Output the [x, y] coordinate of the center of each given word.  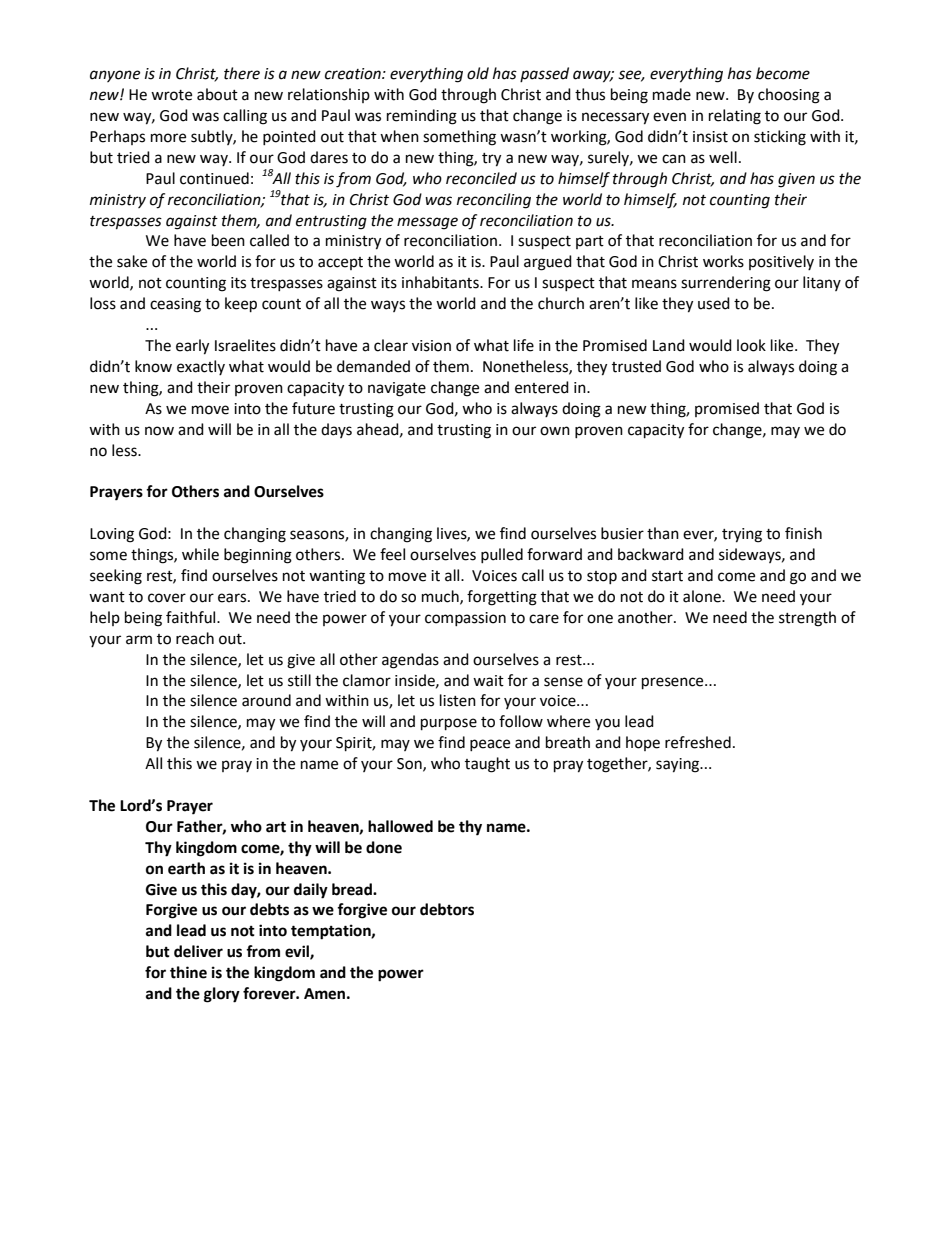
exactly [201, 367]
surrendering [726, 284]
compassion [465, 619]
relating [735, 117]
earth [186, 868]
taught [487, 765]
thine [188, 972]
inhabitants [441, 282]
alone [703, 596]
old [478, 73]
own [555, 431]
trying [742, 535]
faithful [192, 617]
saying [679, 765]
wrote [171, 95]
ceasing [175, 305]
